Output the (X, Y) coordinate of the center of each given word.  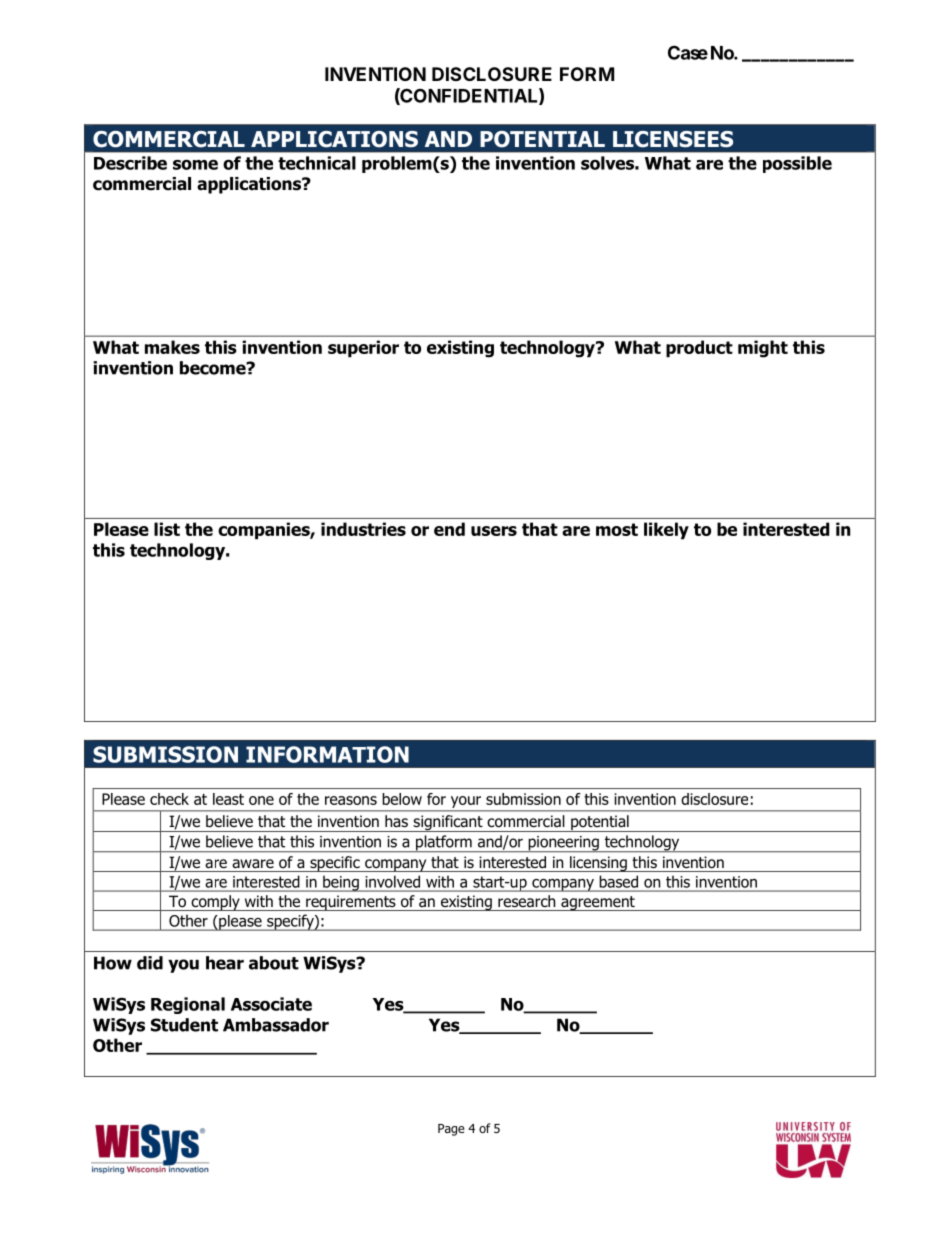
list (167, 529)
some (195, 164)
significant (448, 823)
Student (184, 1025)
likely (666, 531)
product (699, 349)
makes (172, 347)
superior (363, 349)
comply (215, 903)
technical (317, 163)
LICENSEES (673, 139)
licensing (598, 864)
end (449, 529)
